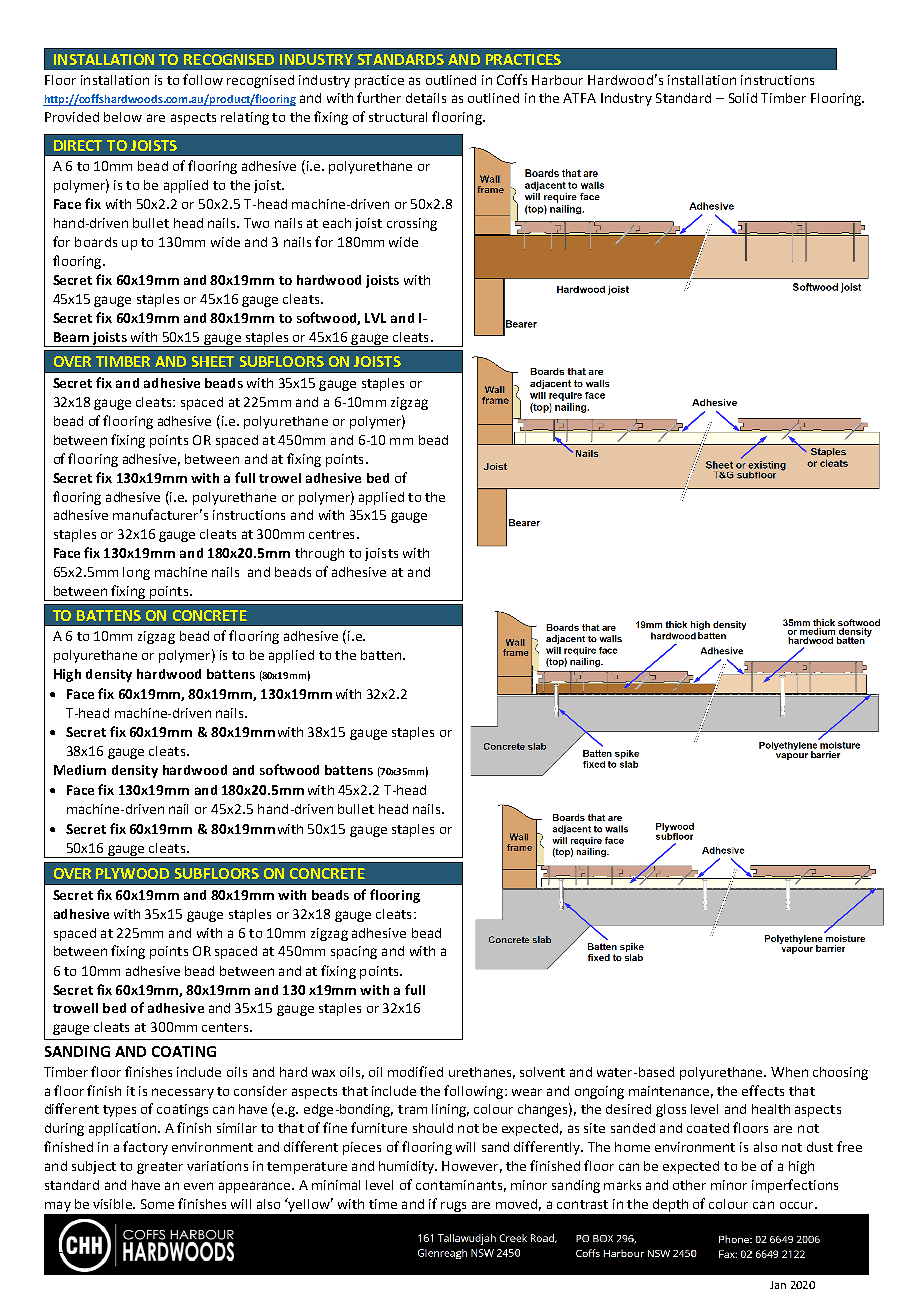 The image size is (924, 1308). I want to click on Some, so click(157, 1204).
